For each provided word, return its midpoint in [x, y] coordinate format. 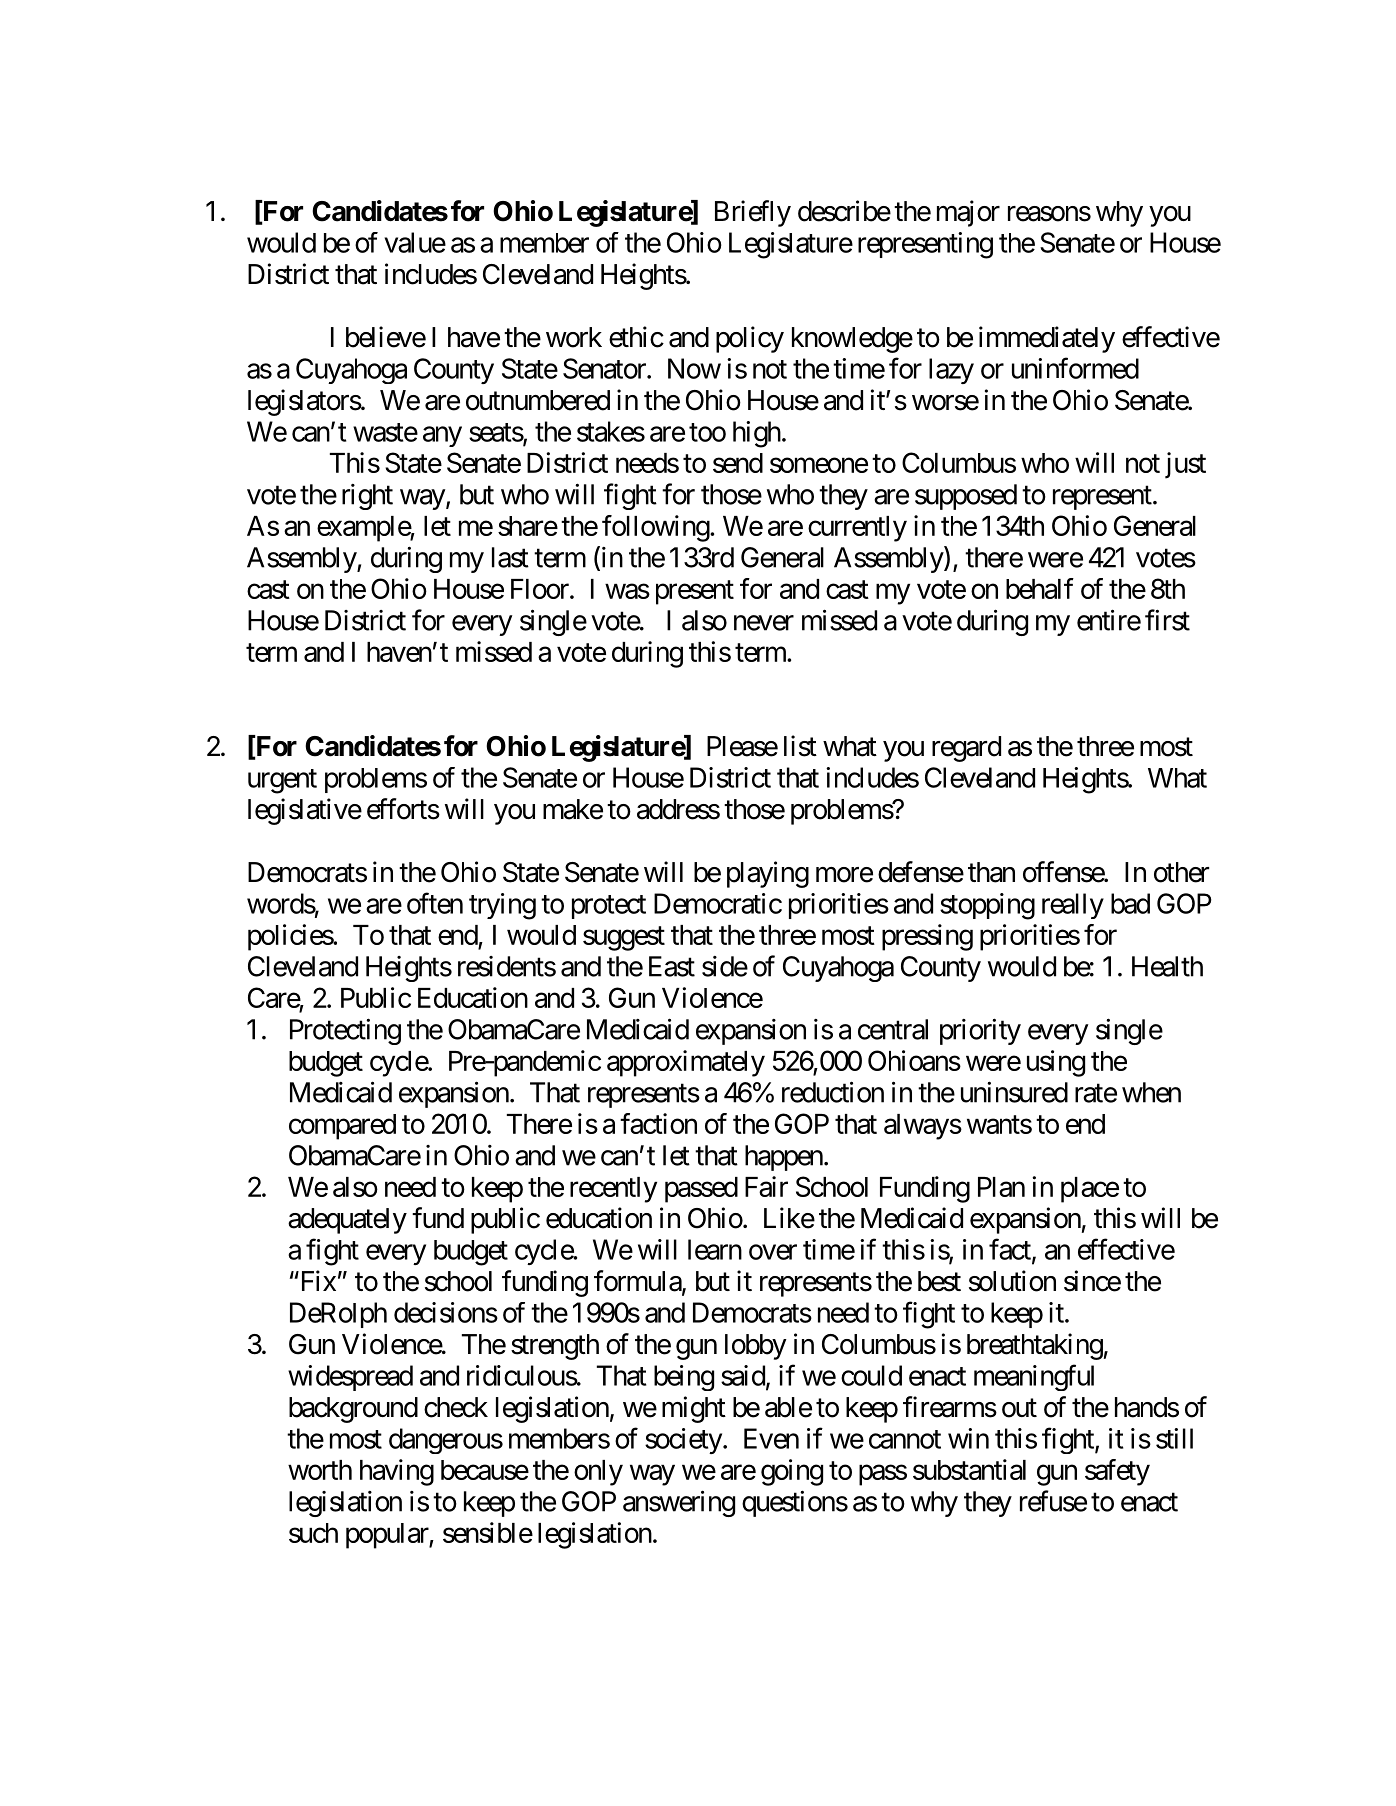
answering [679, 1503]
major [968, 213]
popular [388, 1536]
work [574, 337]
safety [1117, 1472]
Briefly [753, 213]
